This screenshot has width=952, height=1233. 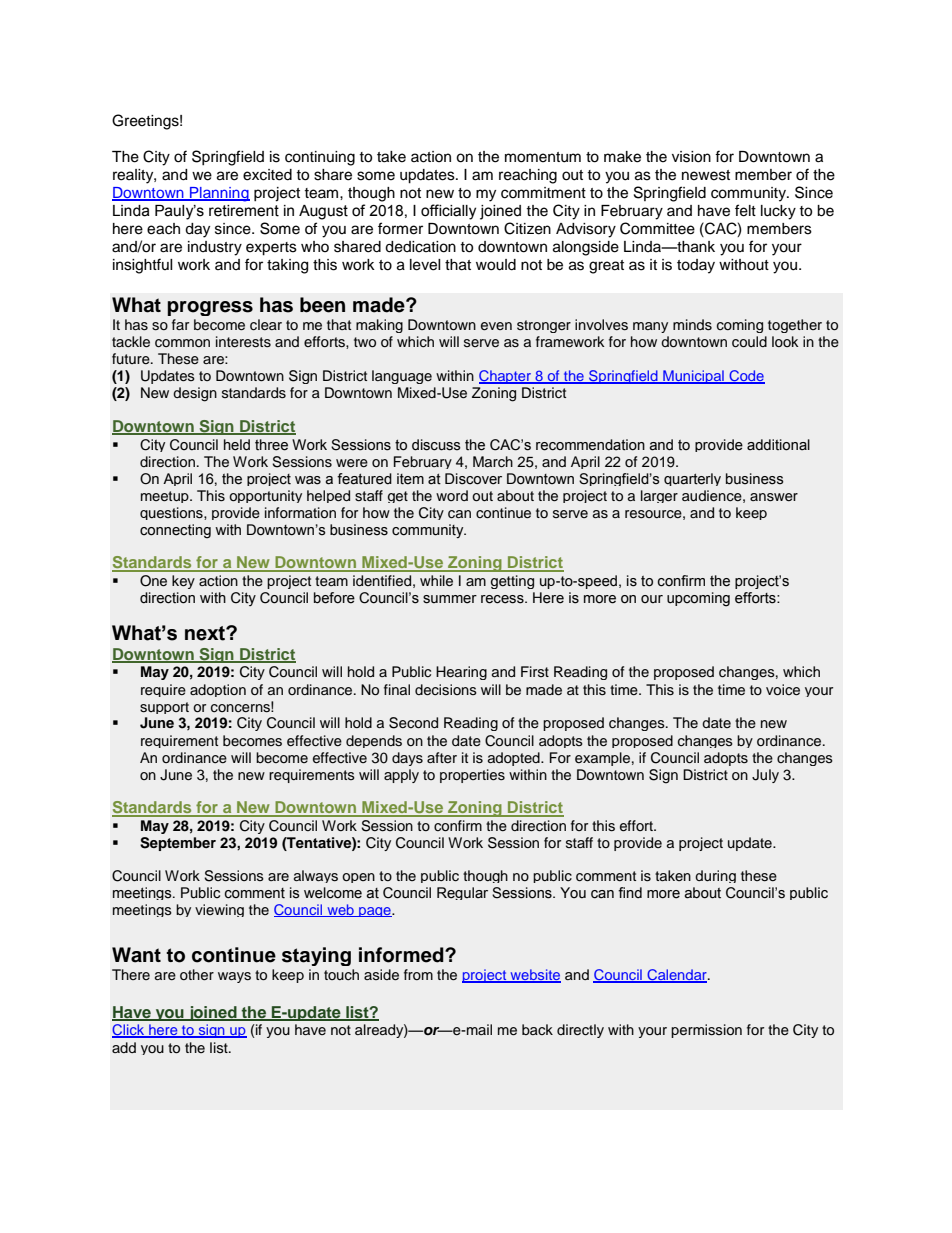 What do you see at coordinates (218, 690) in the screenshot?
I see `adoption` at bounding box center [218, 690].
